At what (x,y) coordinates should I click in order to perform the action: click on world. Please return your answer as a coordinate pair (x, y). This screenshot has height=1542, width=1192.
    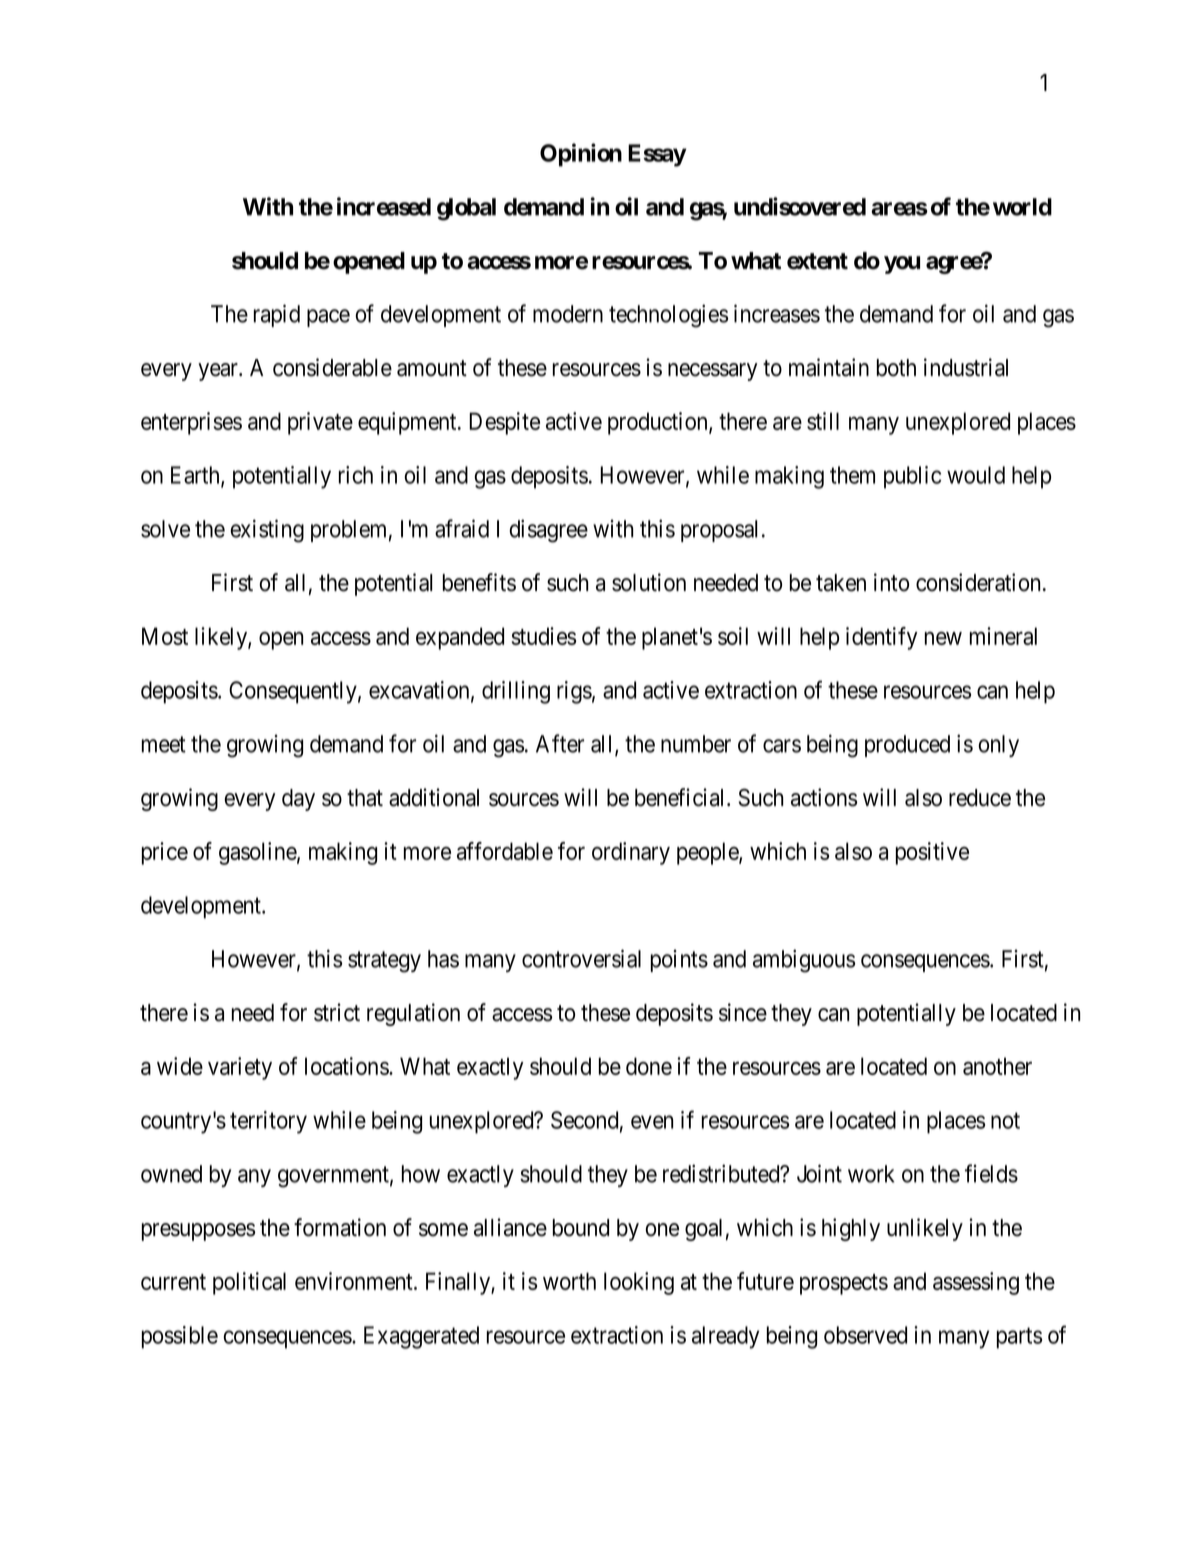
    Looking at the image, I should click on (1022, 207).
